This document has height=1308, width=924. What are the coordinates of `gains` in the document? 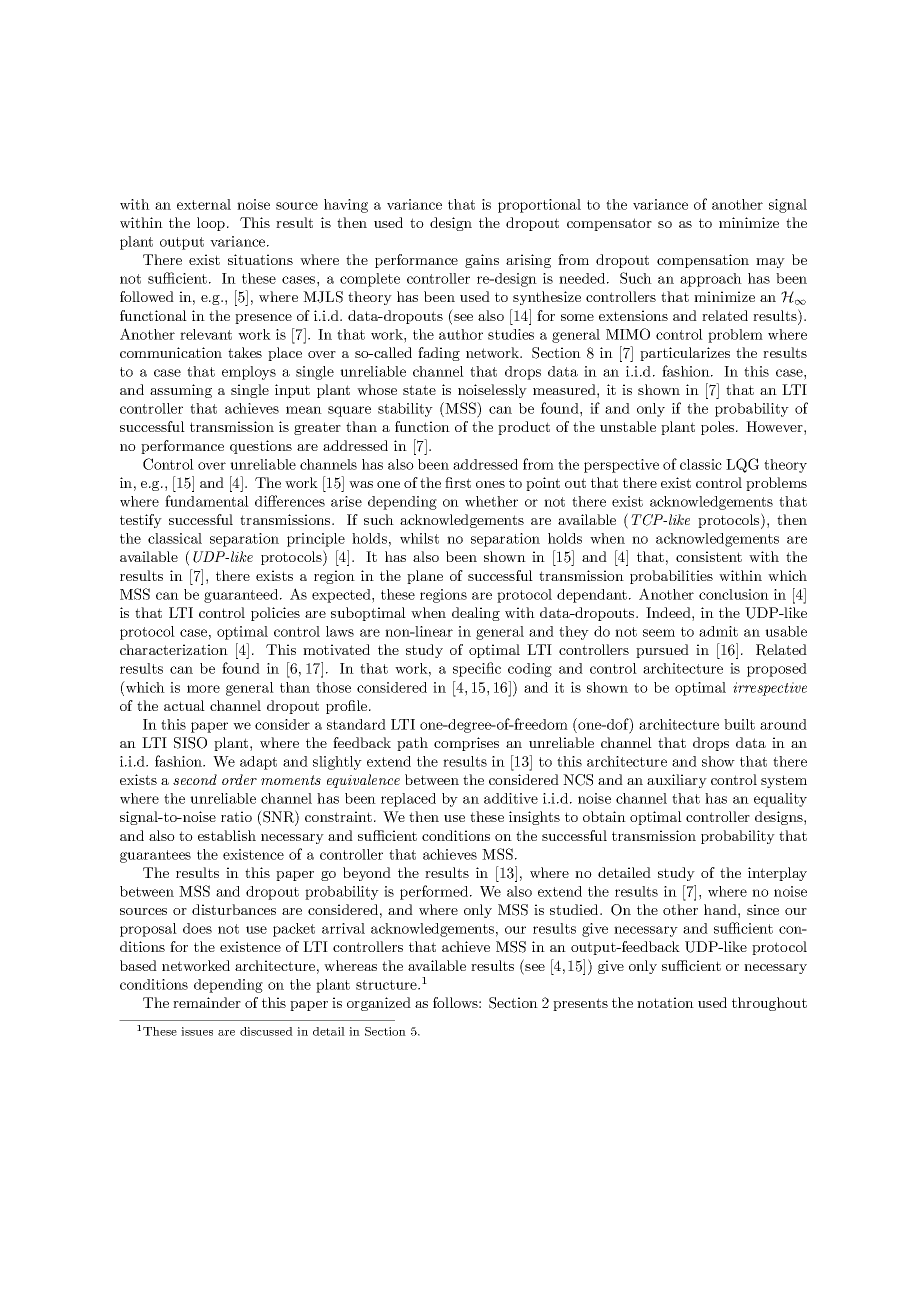 It's located at (482, 261).
